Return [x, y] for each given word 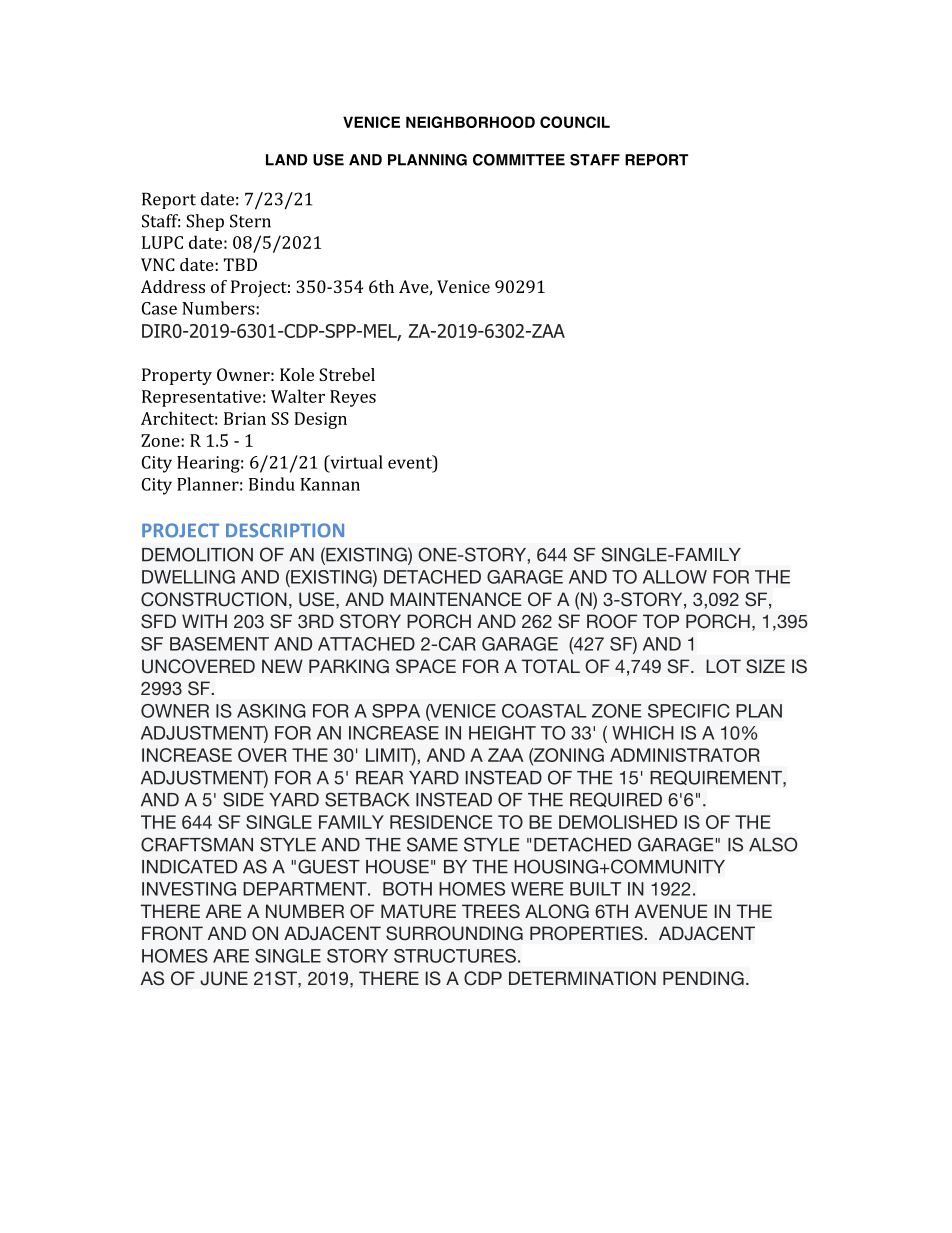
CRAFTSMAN [197, 844]
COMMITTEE [519, 160]
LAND [287, 160]
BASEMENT [219, 644]
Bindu [272, 484]
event [411, 462]
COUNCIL [575, 122]
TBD [240, 264]
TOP [661, 621]
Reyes [353, 398]
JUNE [224, 978]
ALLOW [675, 577]
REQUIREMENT [717, 778]
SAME [432, 844]
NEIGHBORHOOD [470, 122]
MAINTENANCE [455, 599]
